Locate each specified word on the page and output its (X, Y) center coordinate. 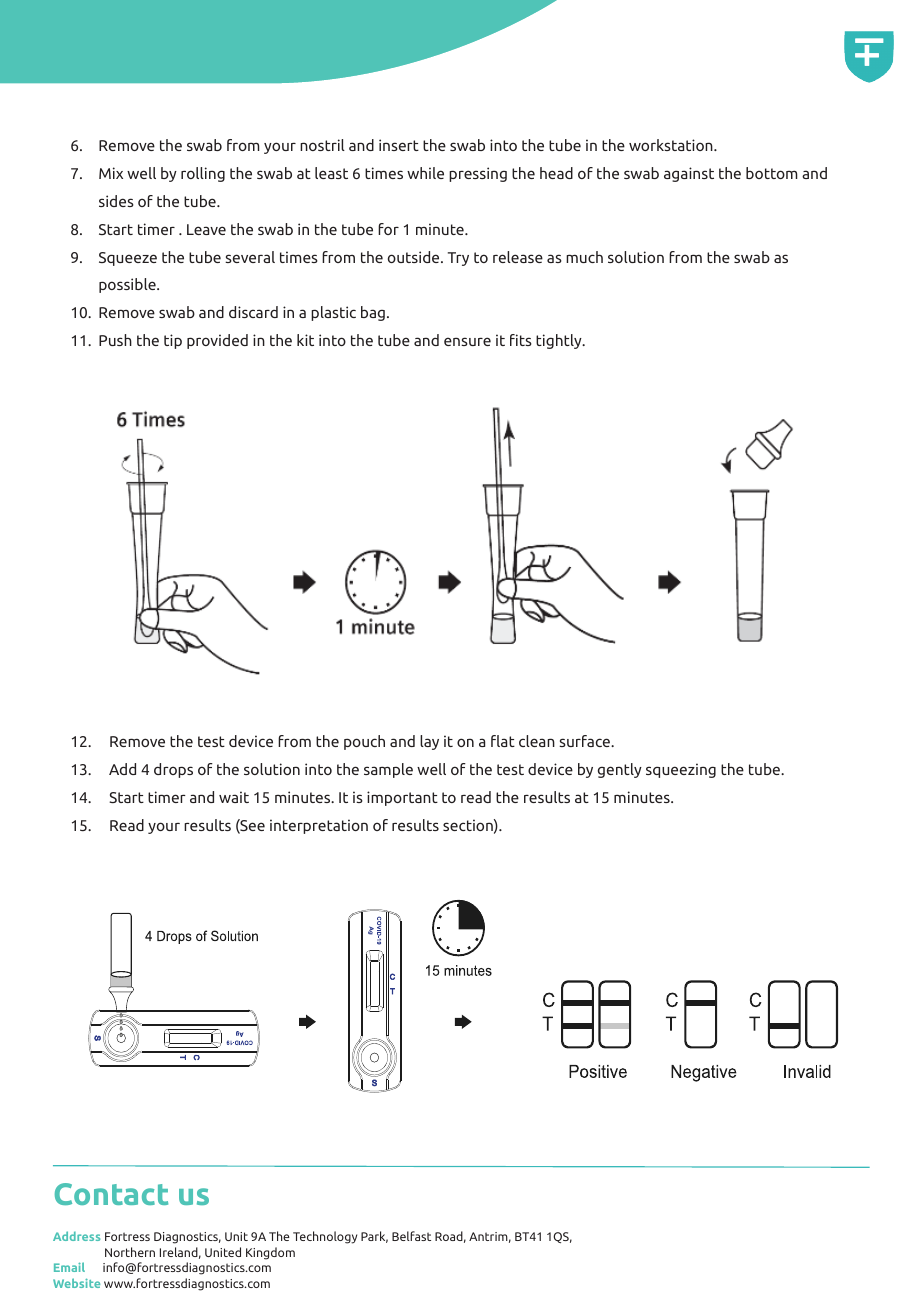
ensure (467, 341)
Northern (130, 1252)
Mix (111, 173)
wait (234, 797)
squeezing (681, 770)
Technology (325, 1237)
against (689, 174)
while (425, 173)
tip (173, 341)
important (402, 798)
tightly (560, 341)
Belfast (411, 1236)
